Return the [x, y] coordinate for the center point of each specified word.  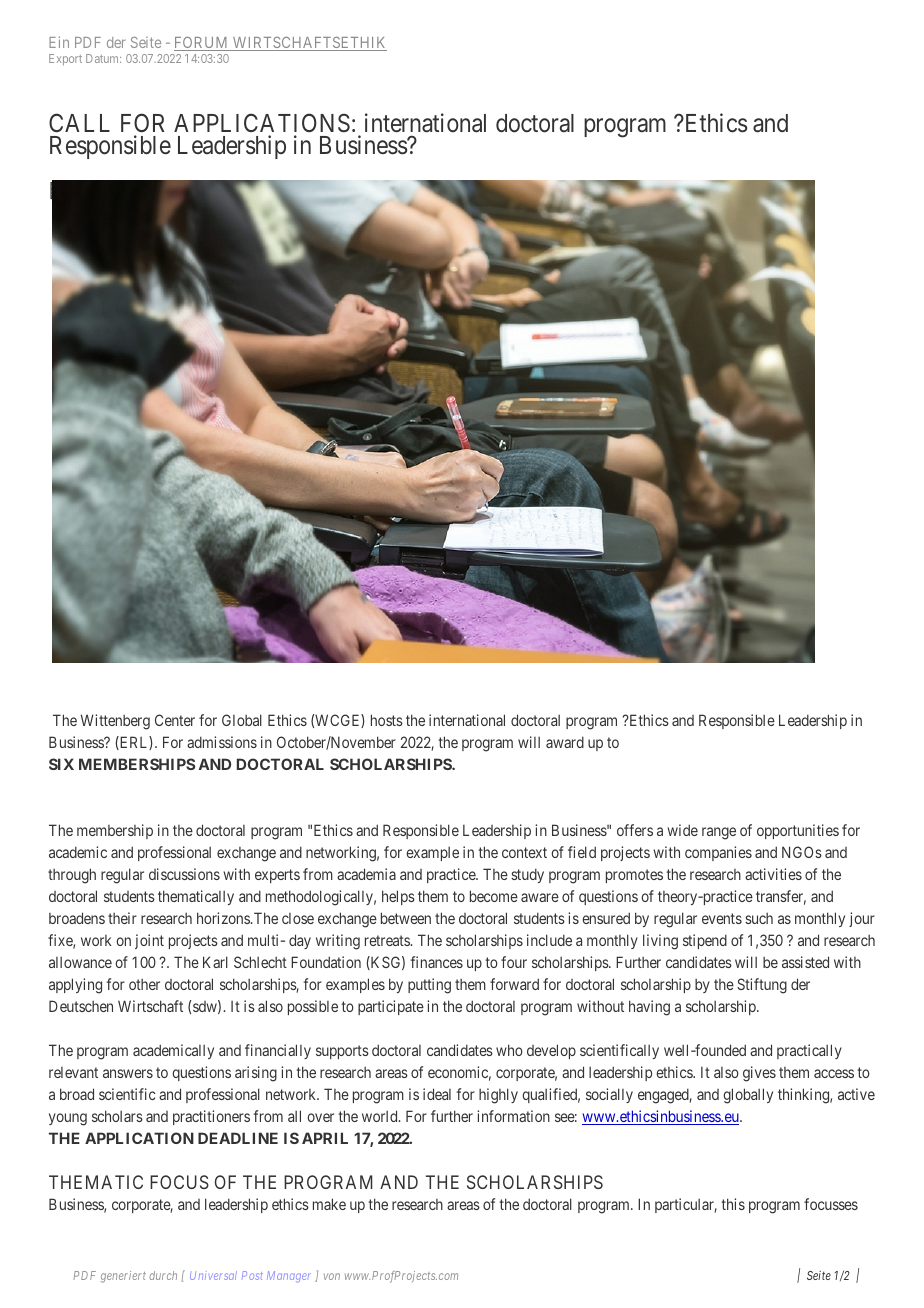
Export [65, 59]
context [524, 852]
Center [175, 720]
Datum [103, 58]
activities [773, 874]
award [565, 742]
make [329, 1204]
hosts [387, 720]
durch [163, 1275]
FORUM [202, 44]
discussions [184, 874]
